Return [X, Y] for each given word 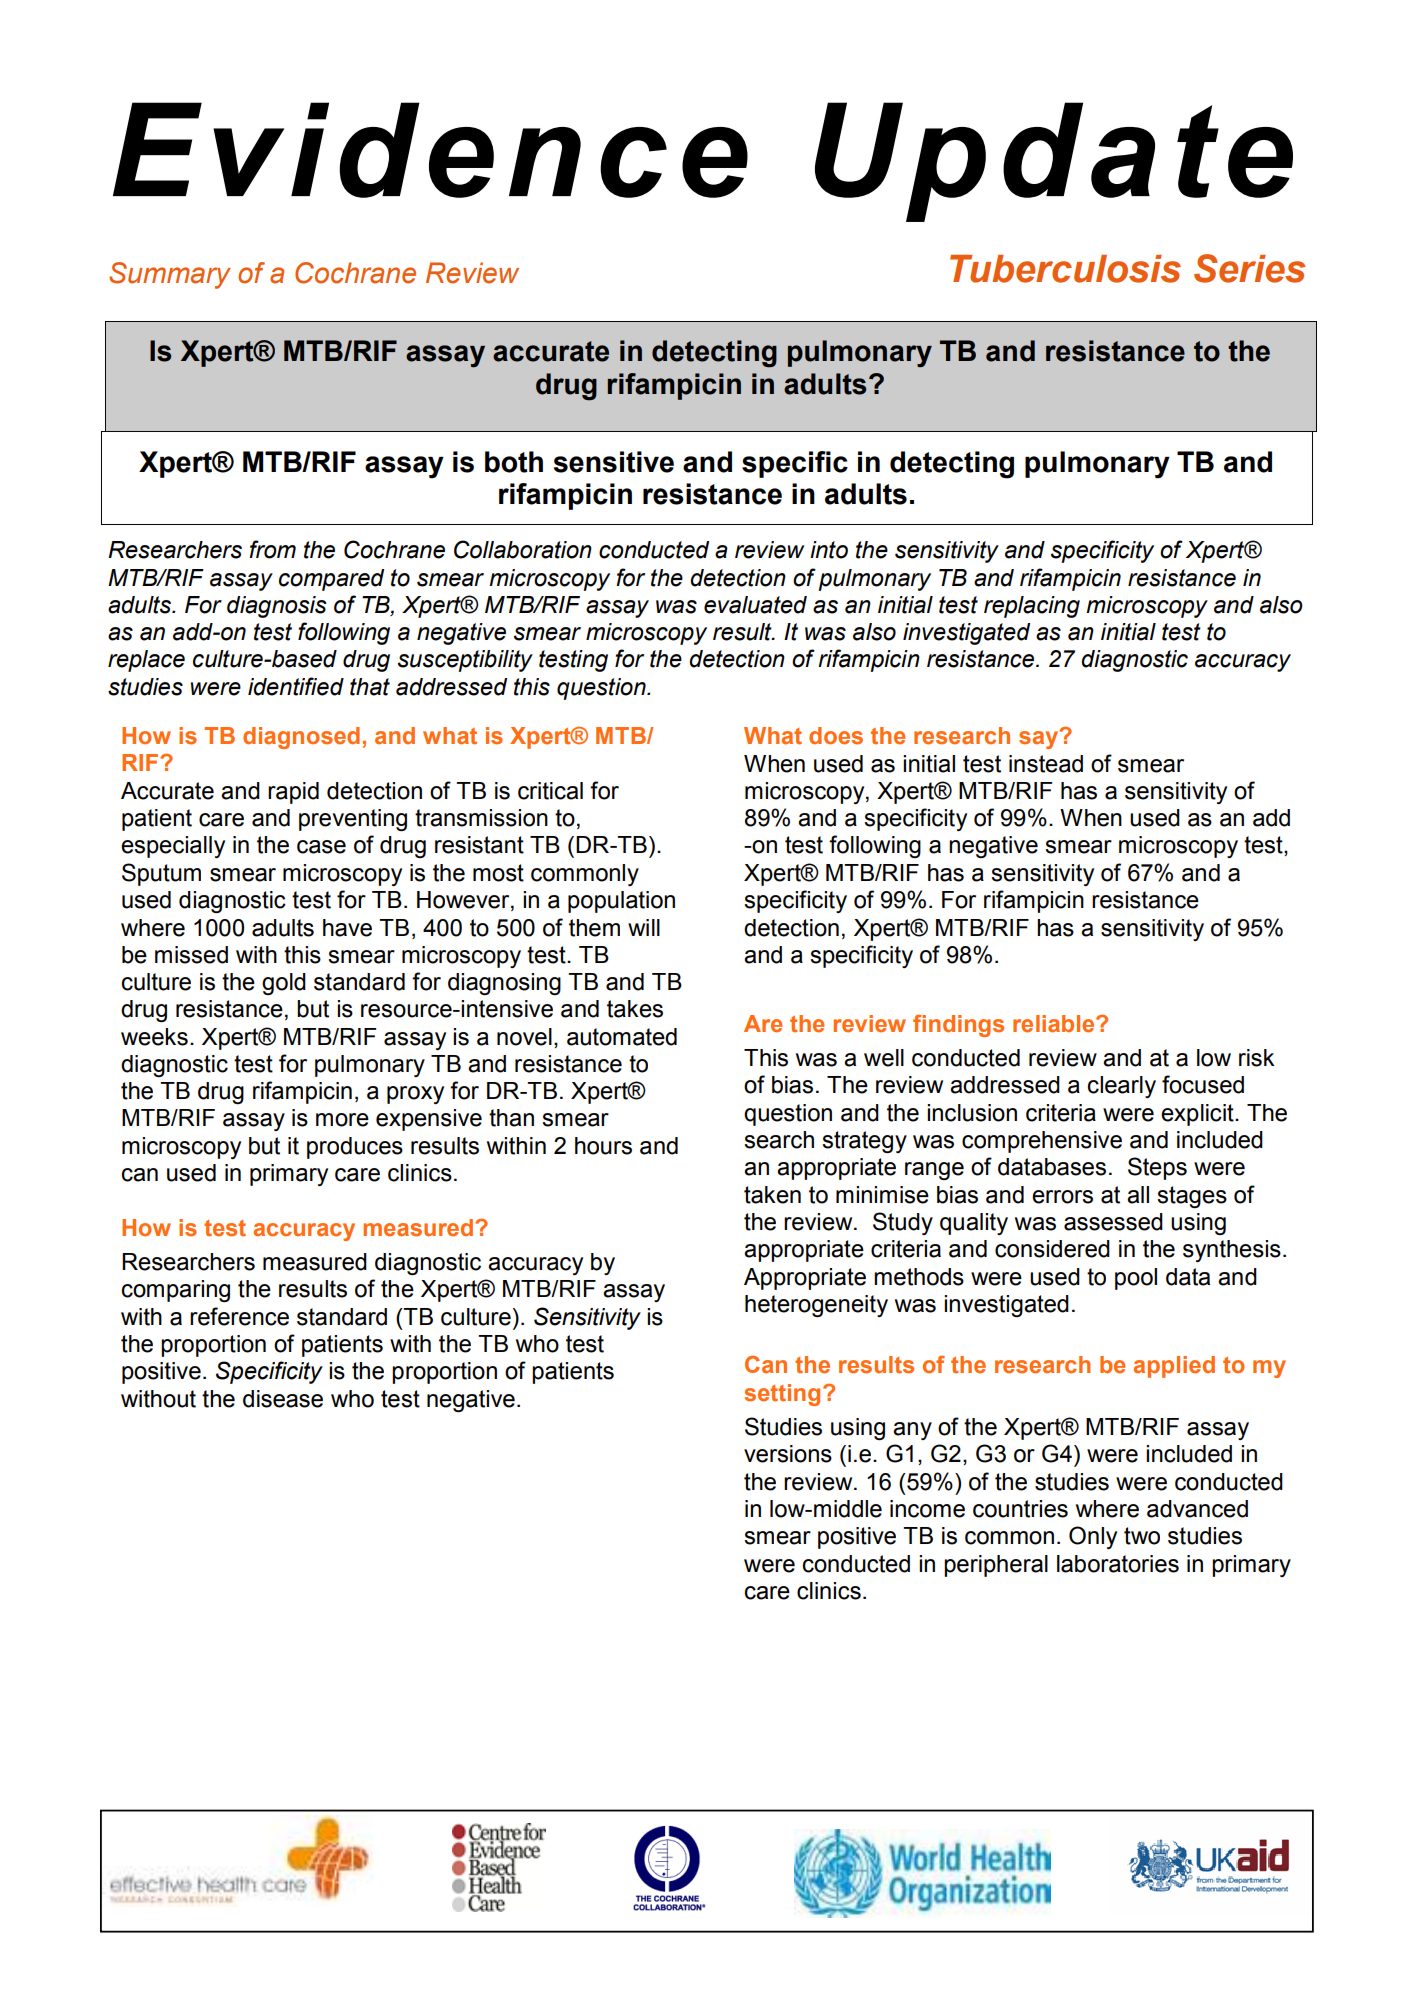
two [1142, 1536]
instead [1046, 764]
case [321, 847]
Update [1054, 162]
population [621, 902]
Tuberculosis [1065, 269]
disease [283, 1399]
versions [788, 1454]
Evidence [430, 150]
